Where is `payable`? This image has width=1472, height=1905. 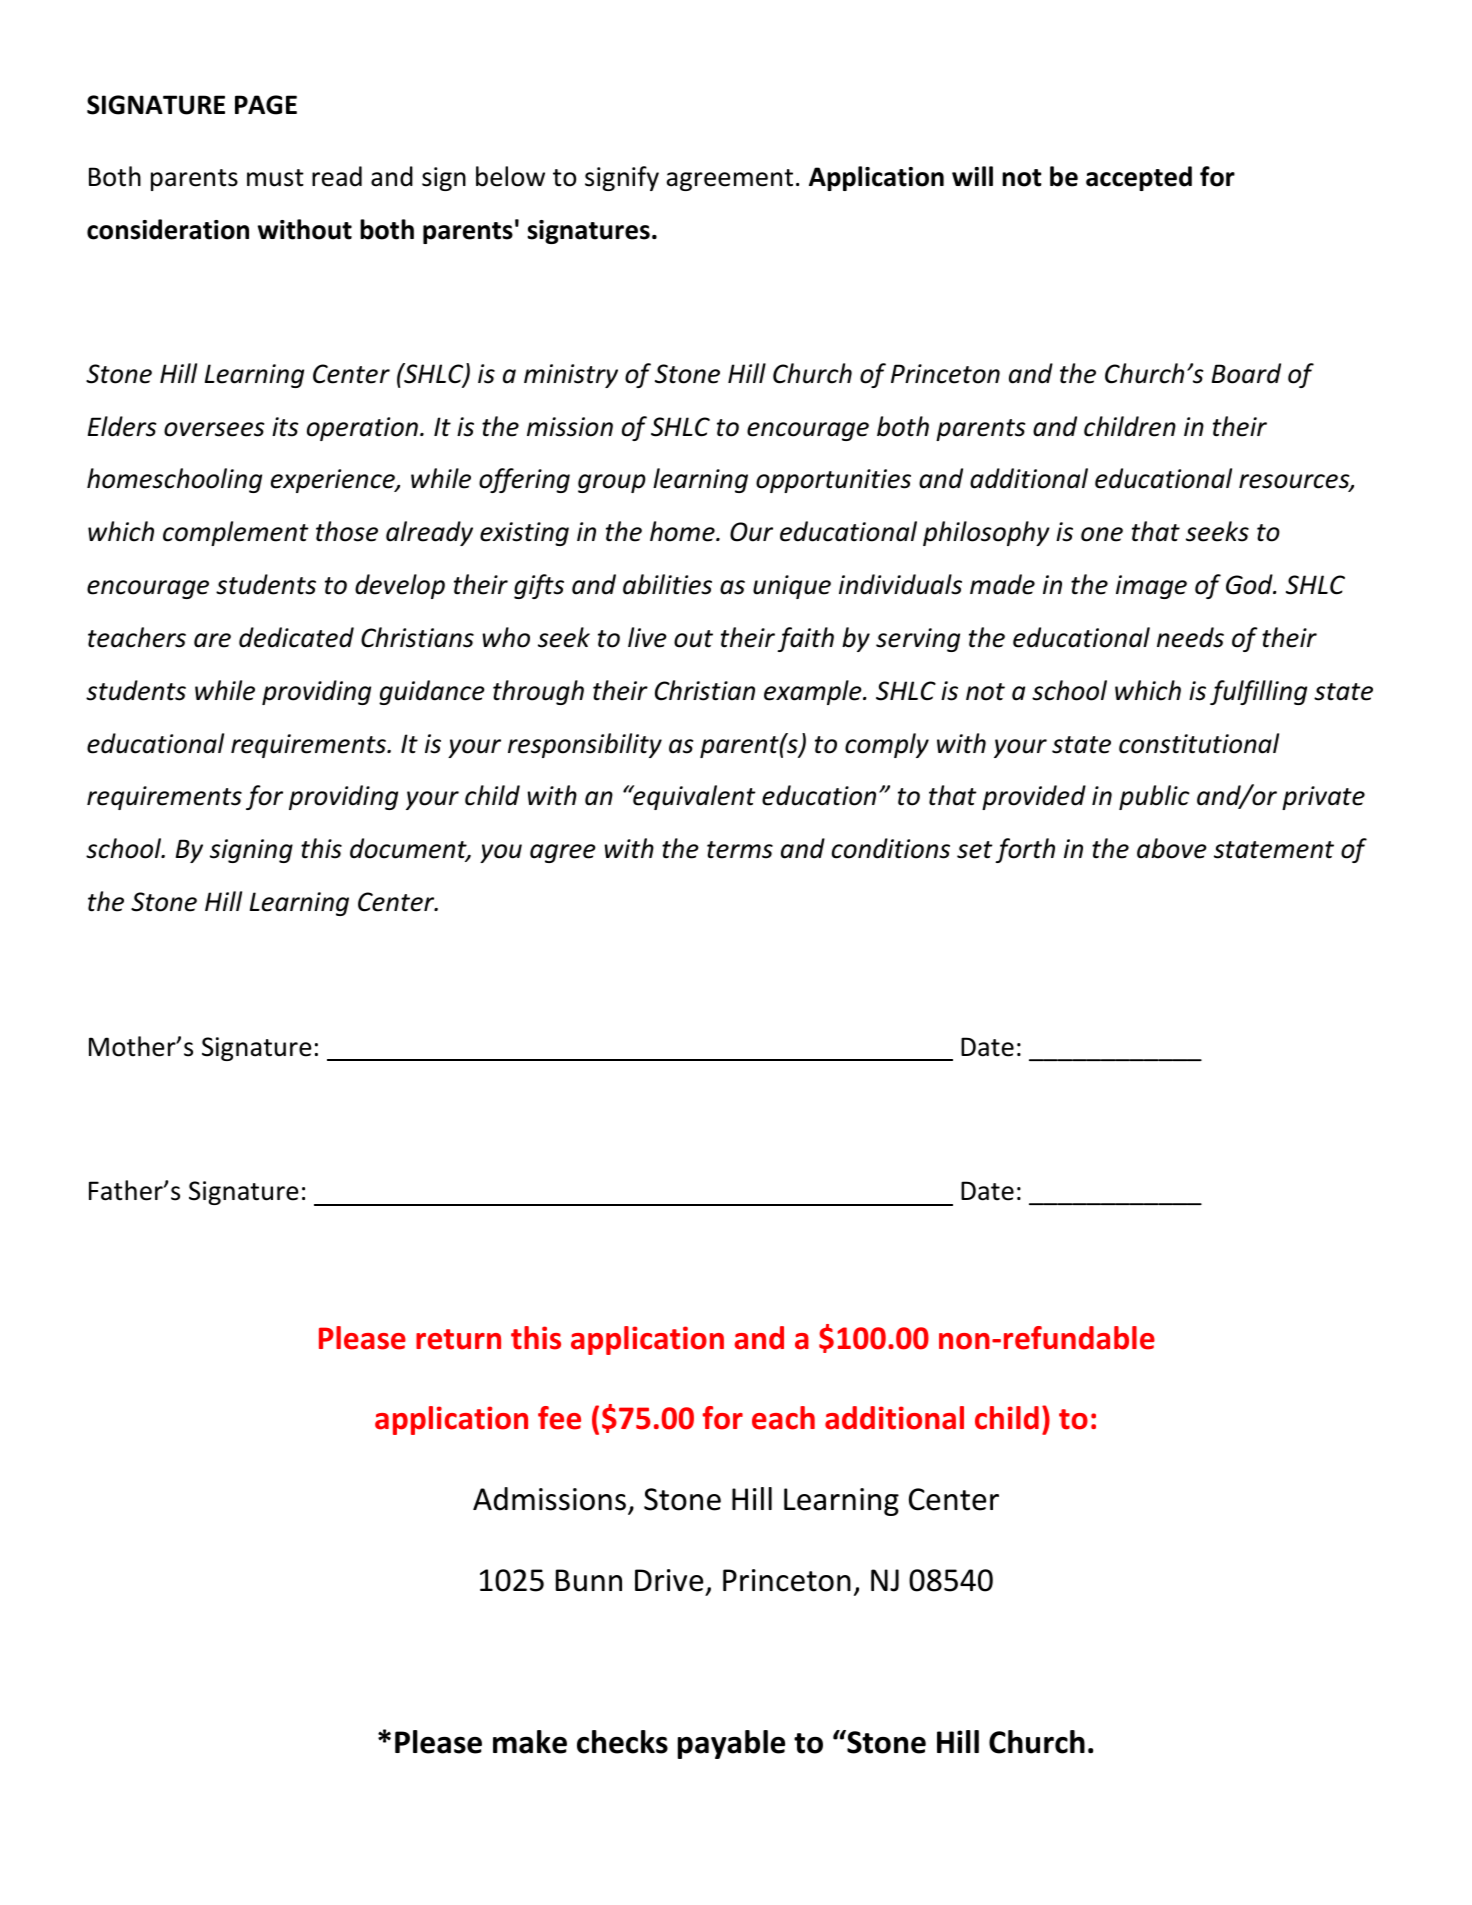 payable is located at coordinates (731, 1744).
